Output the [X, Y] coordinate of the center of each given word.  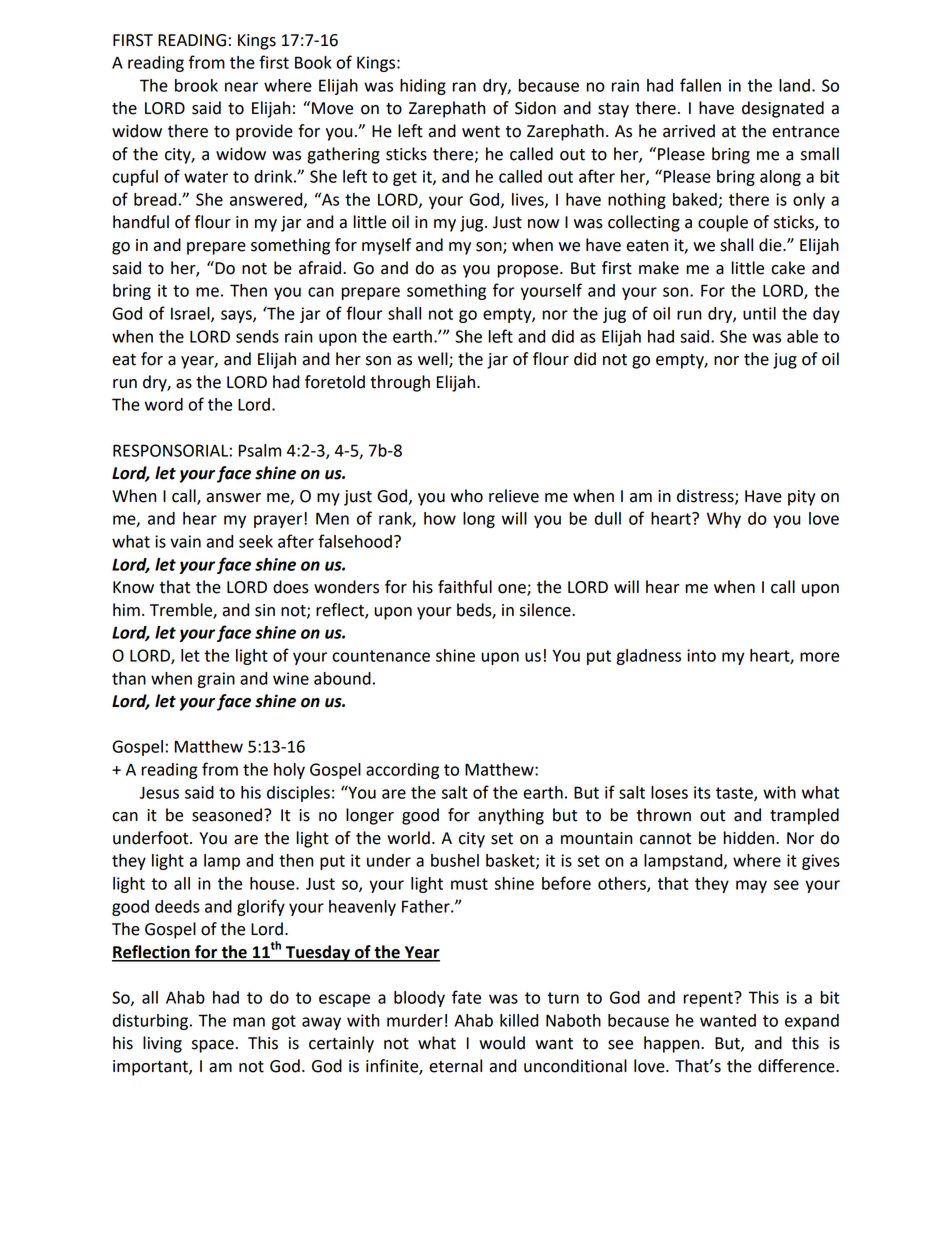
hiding [423, 87]
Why [724, 520]
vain [185, 541]
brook [196, 85]
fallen [700, 85]
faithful [465, 587]
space [213, 1046]
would [502, 1043]
